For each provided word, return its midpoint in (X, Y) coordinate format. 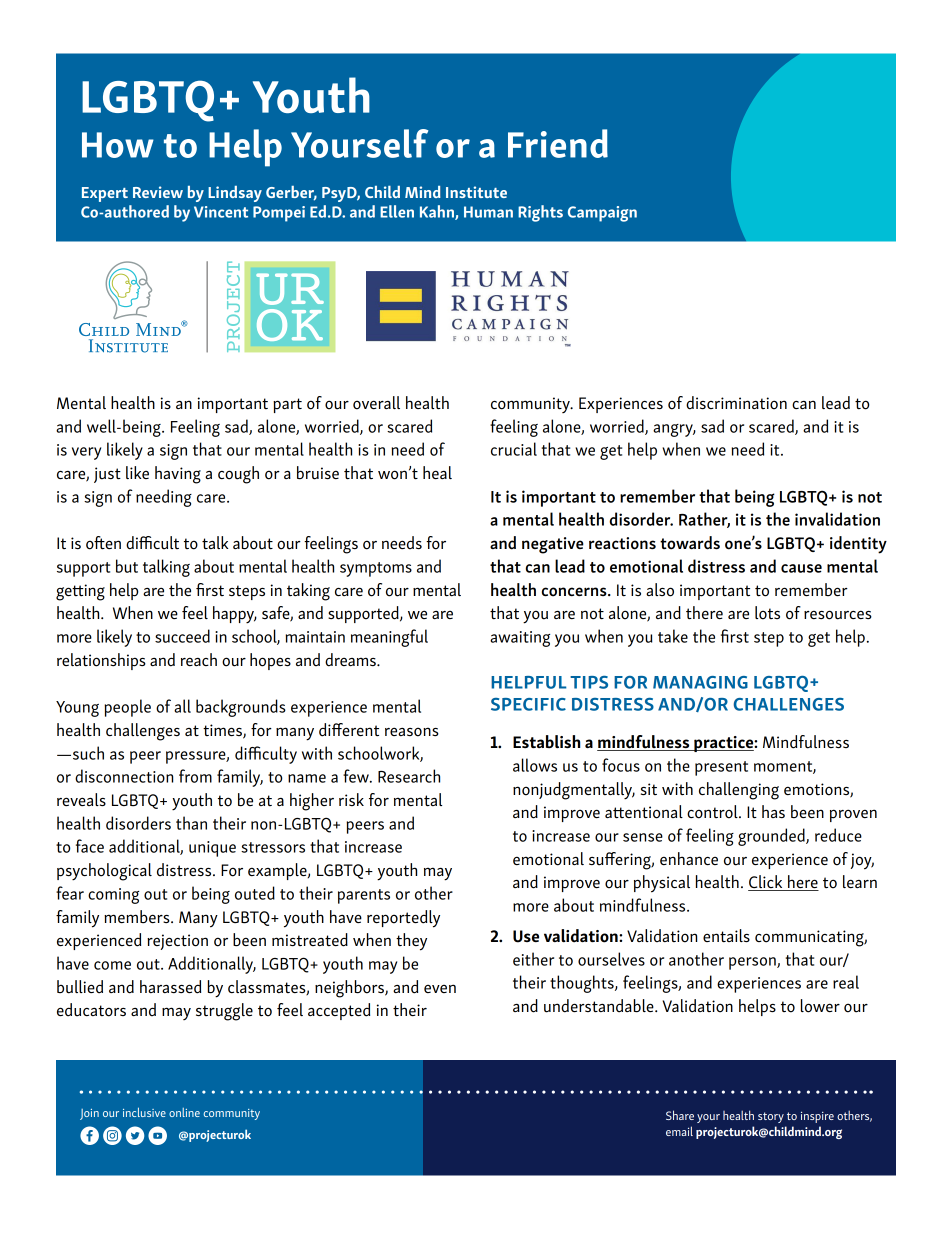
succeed (182, 636)
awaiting (520, 639)
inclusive (144, 1112)
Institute (476, 192)
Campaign (602, 214)
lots (767, 613)
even (440, 988)
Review (158, 192)
